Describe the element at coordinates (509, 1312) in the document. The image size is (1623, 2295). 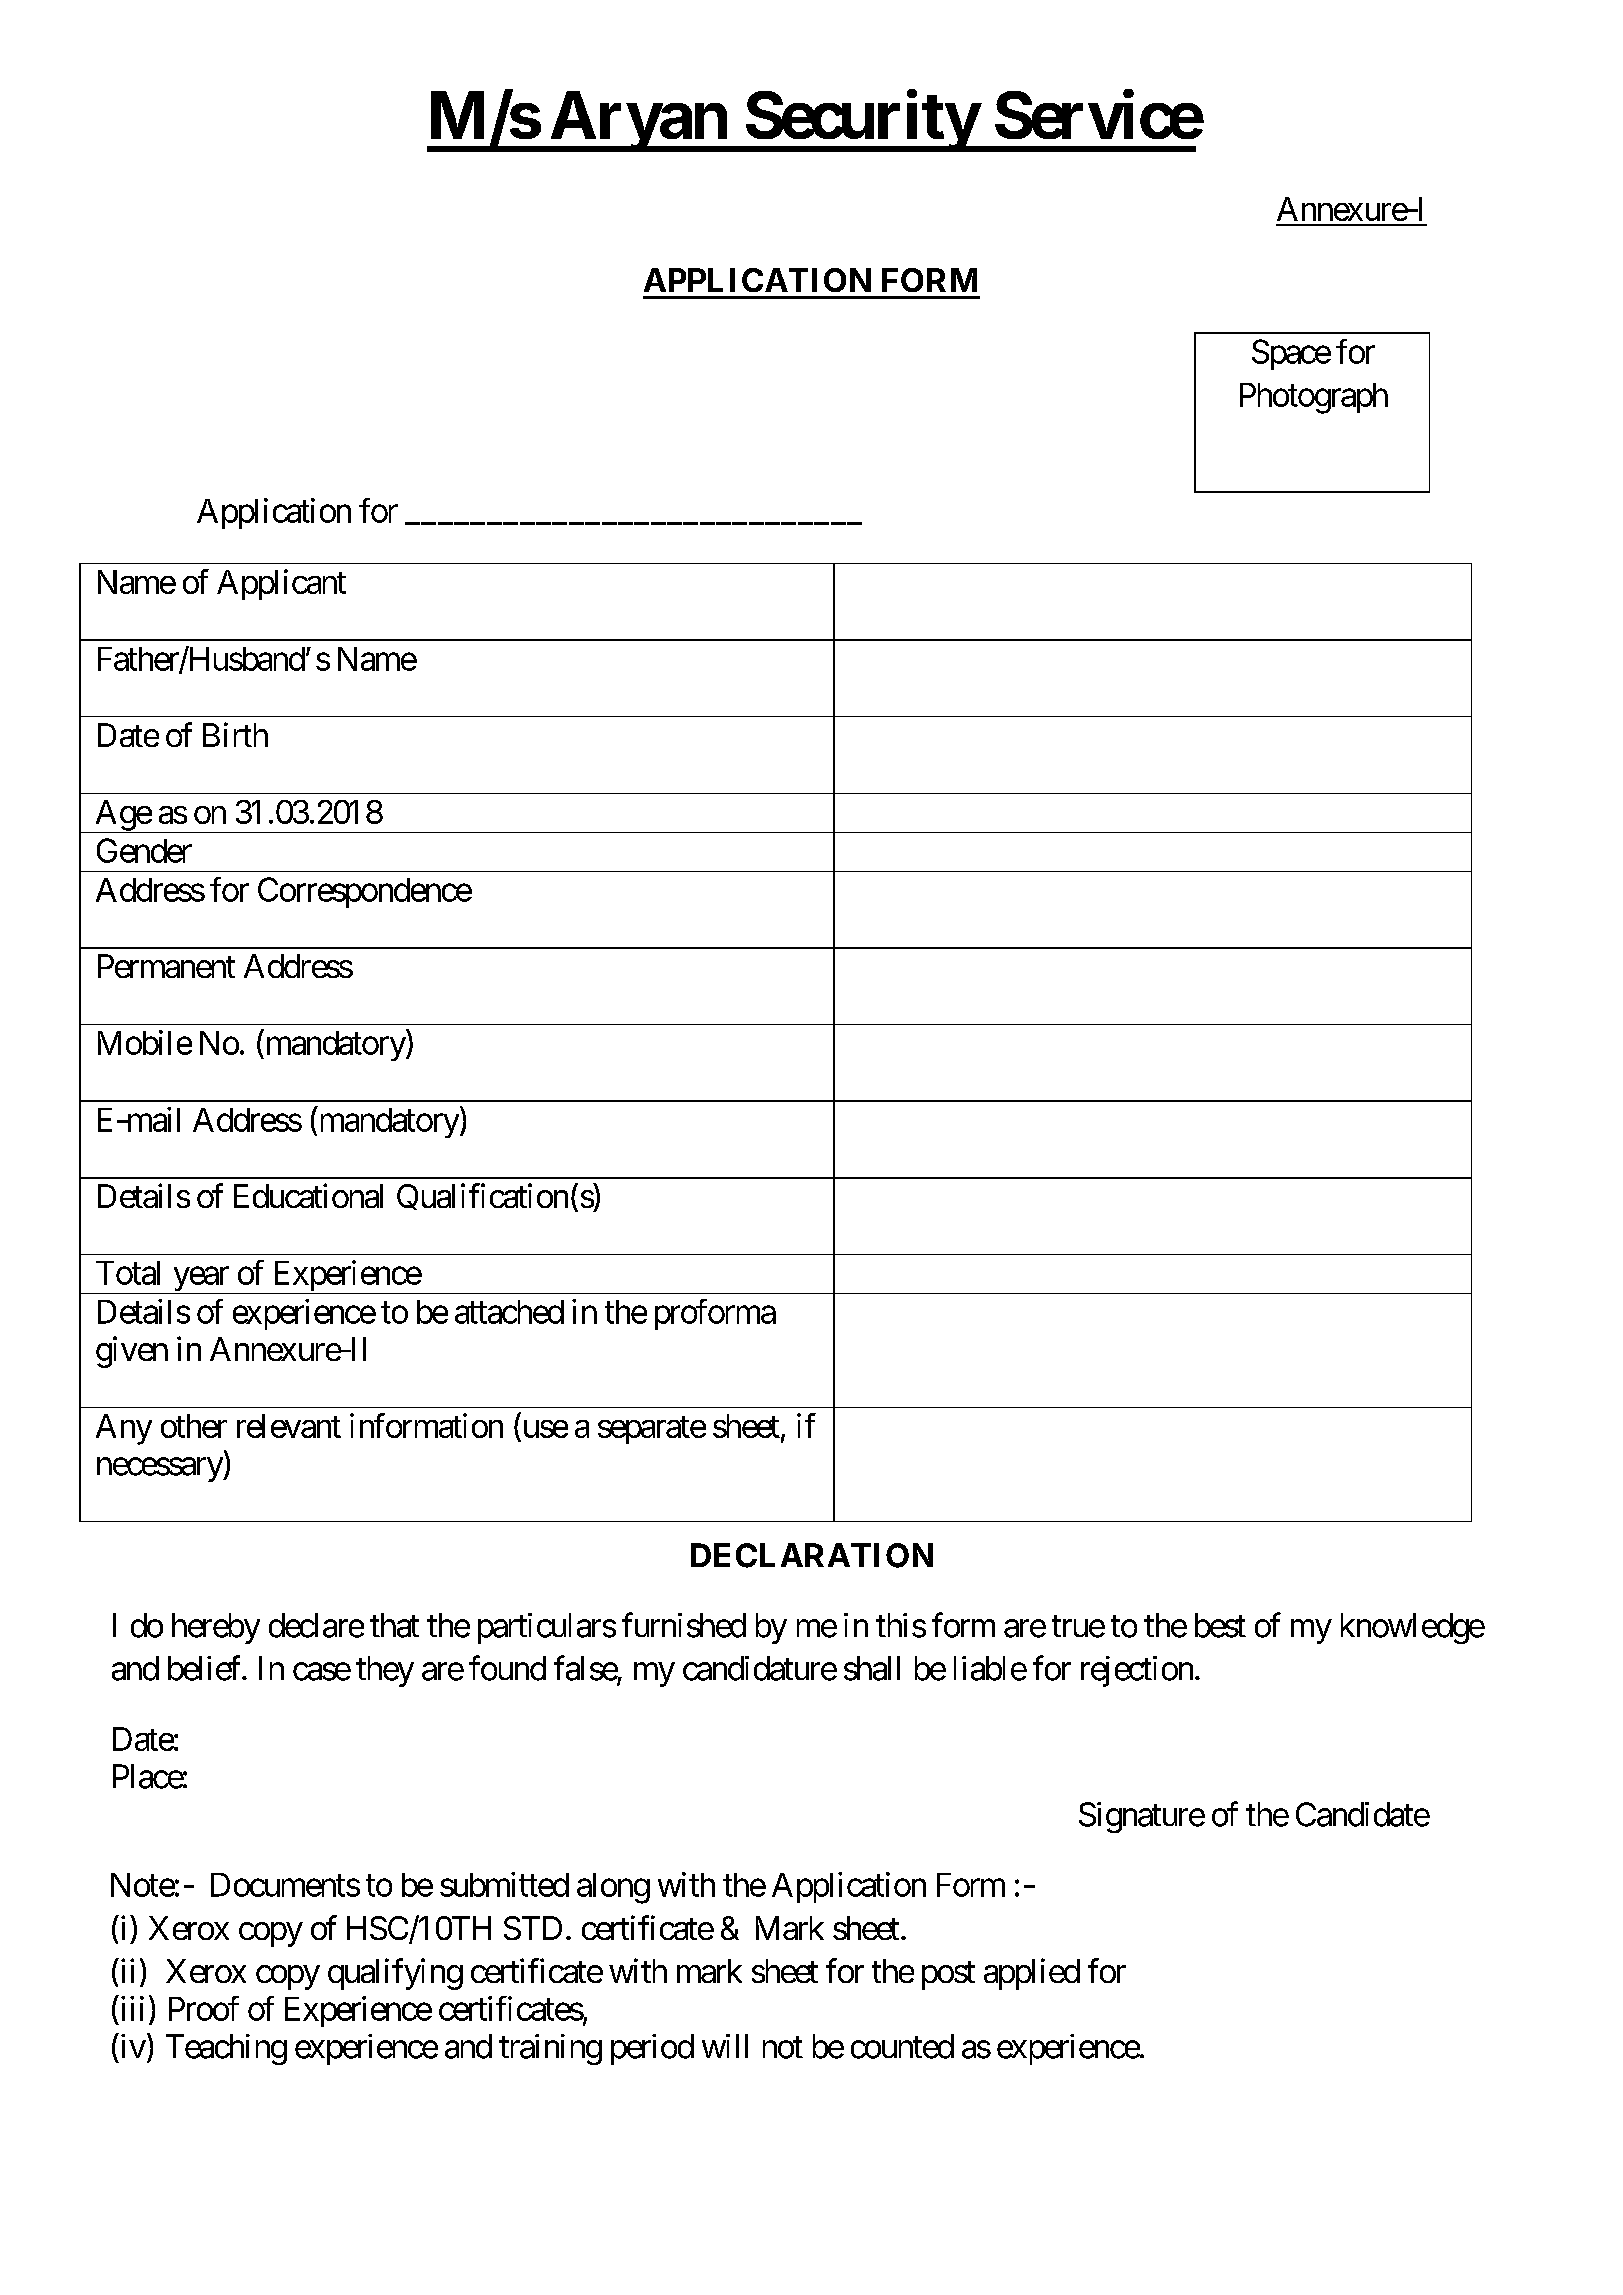
I see `attached` at that location.
